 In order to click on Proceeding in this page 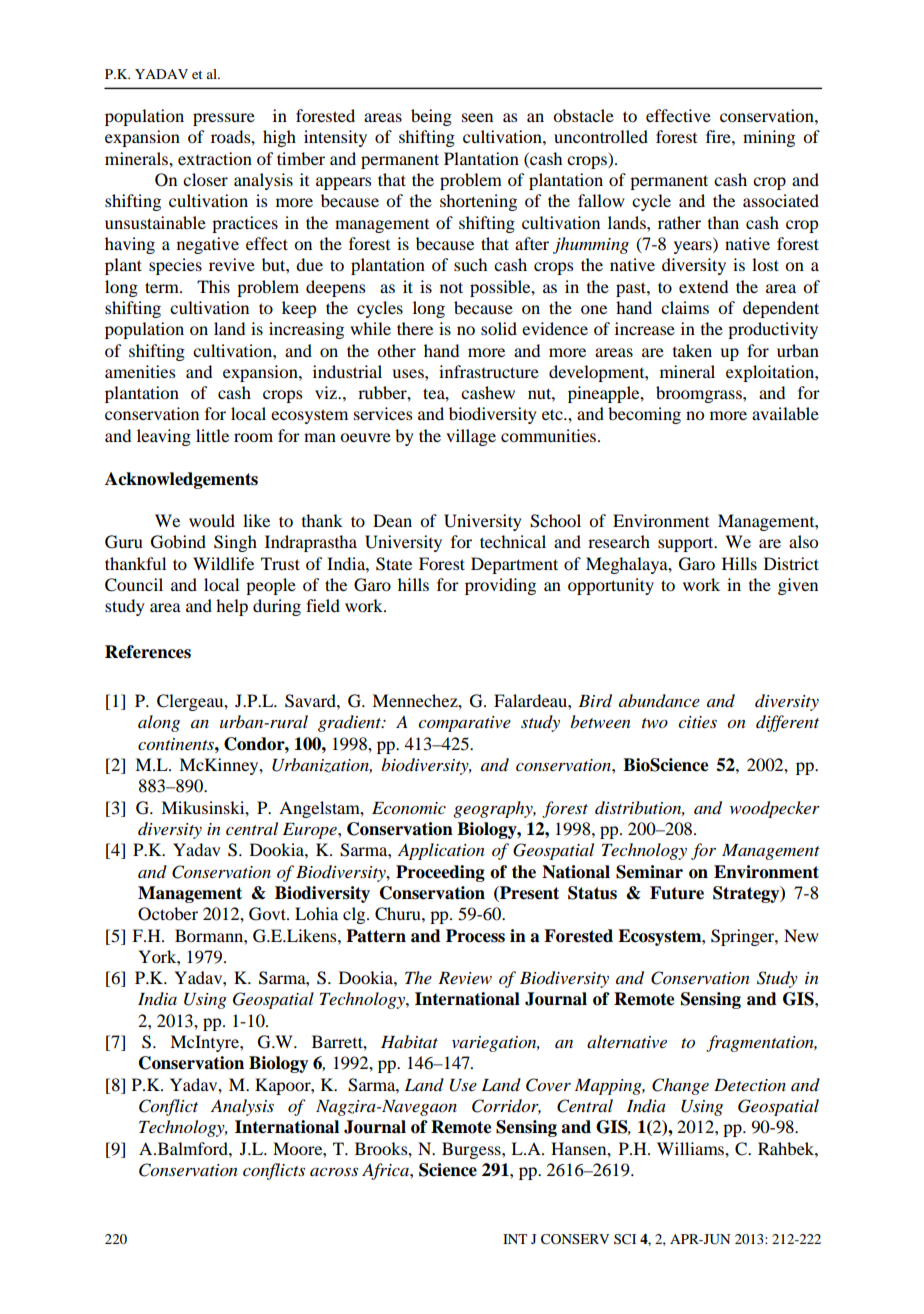, I will do `click(440, 873)`.
